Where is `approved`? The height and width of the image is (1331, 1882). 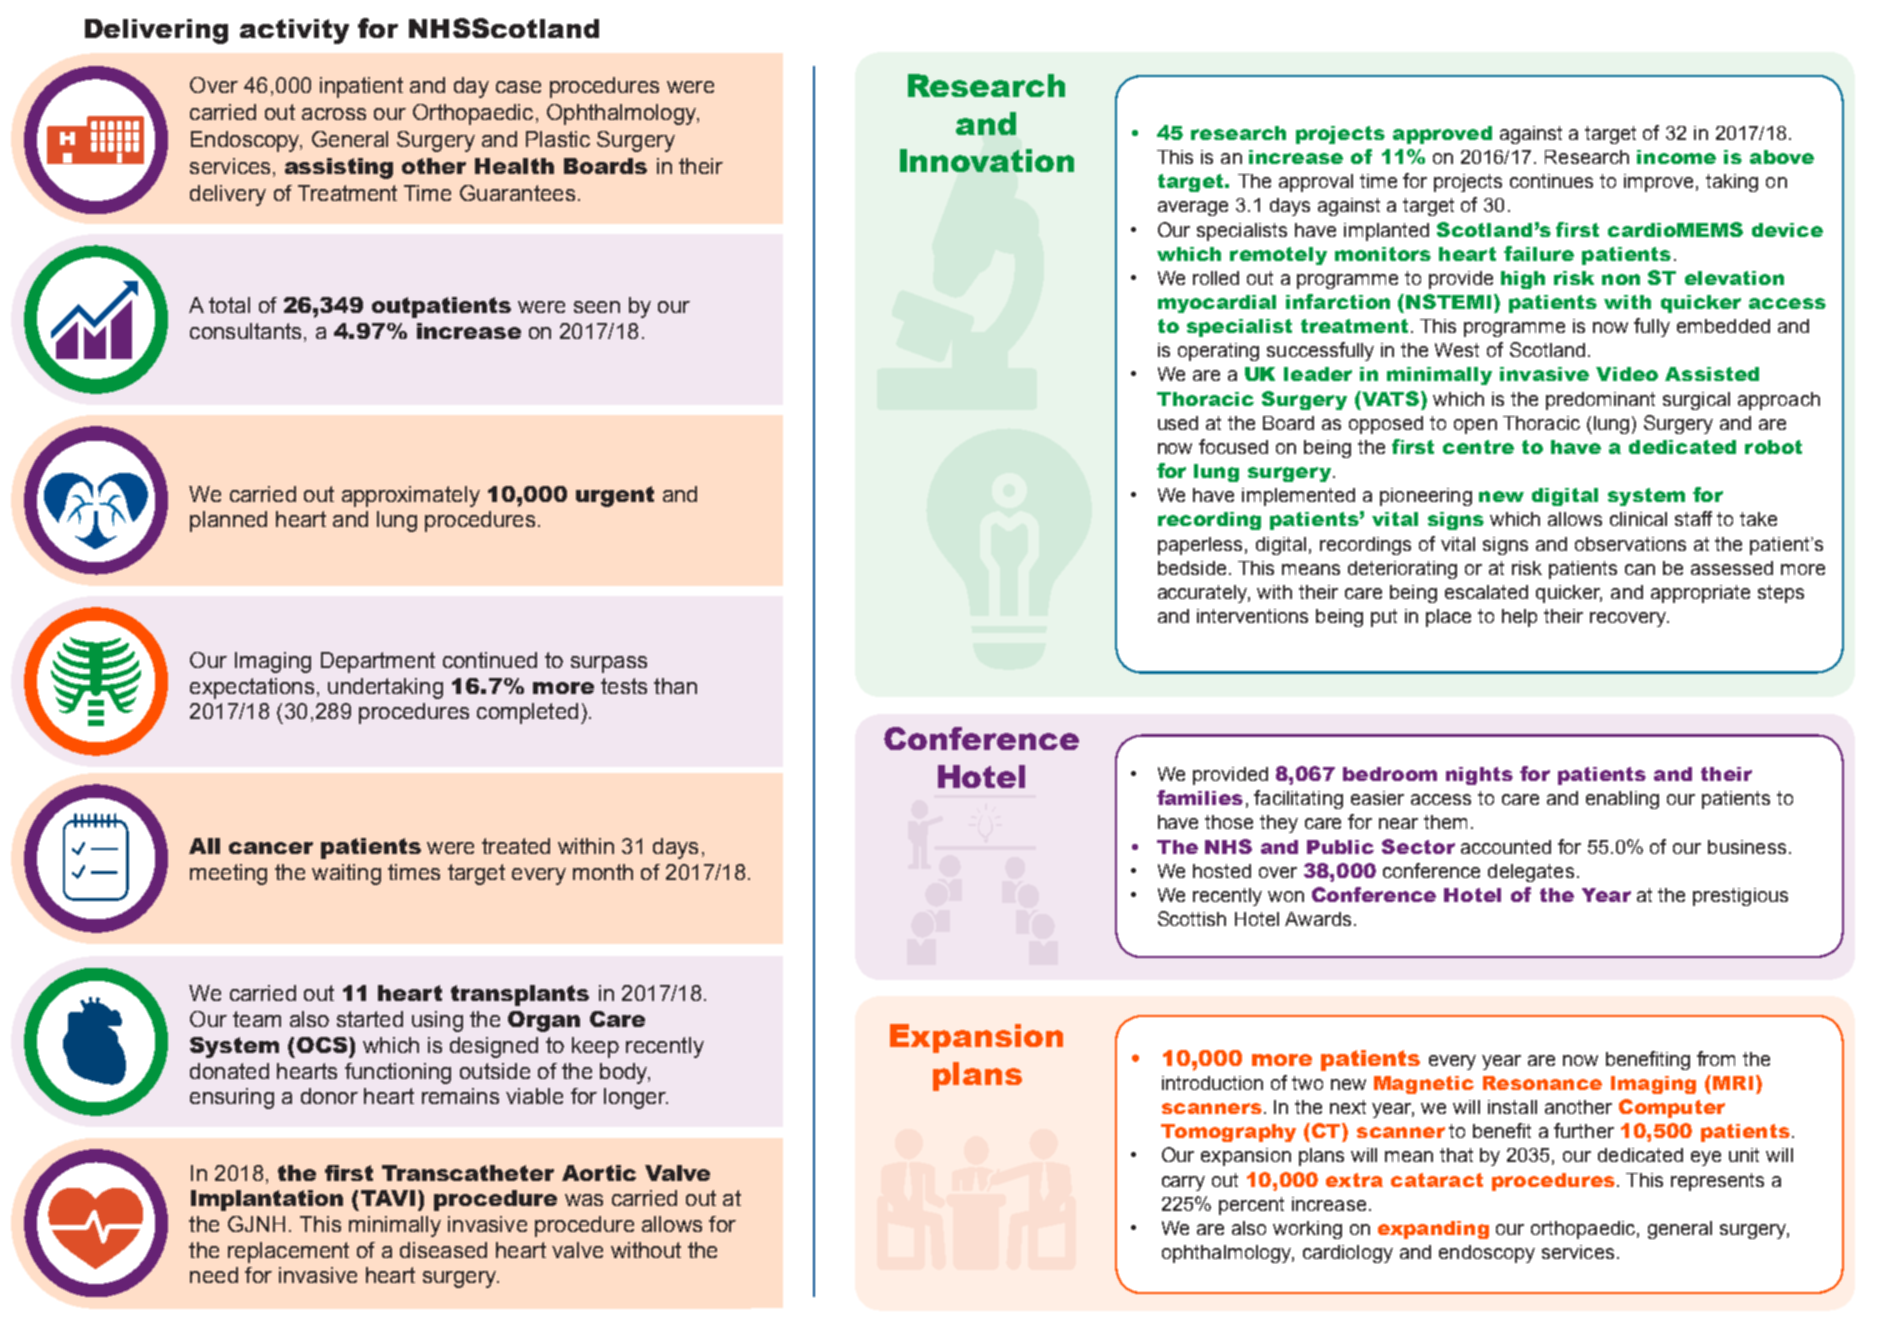 approved is located at coordinates (1442, 135).
